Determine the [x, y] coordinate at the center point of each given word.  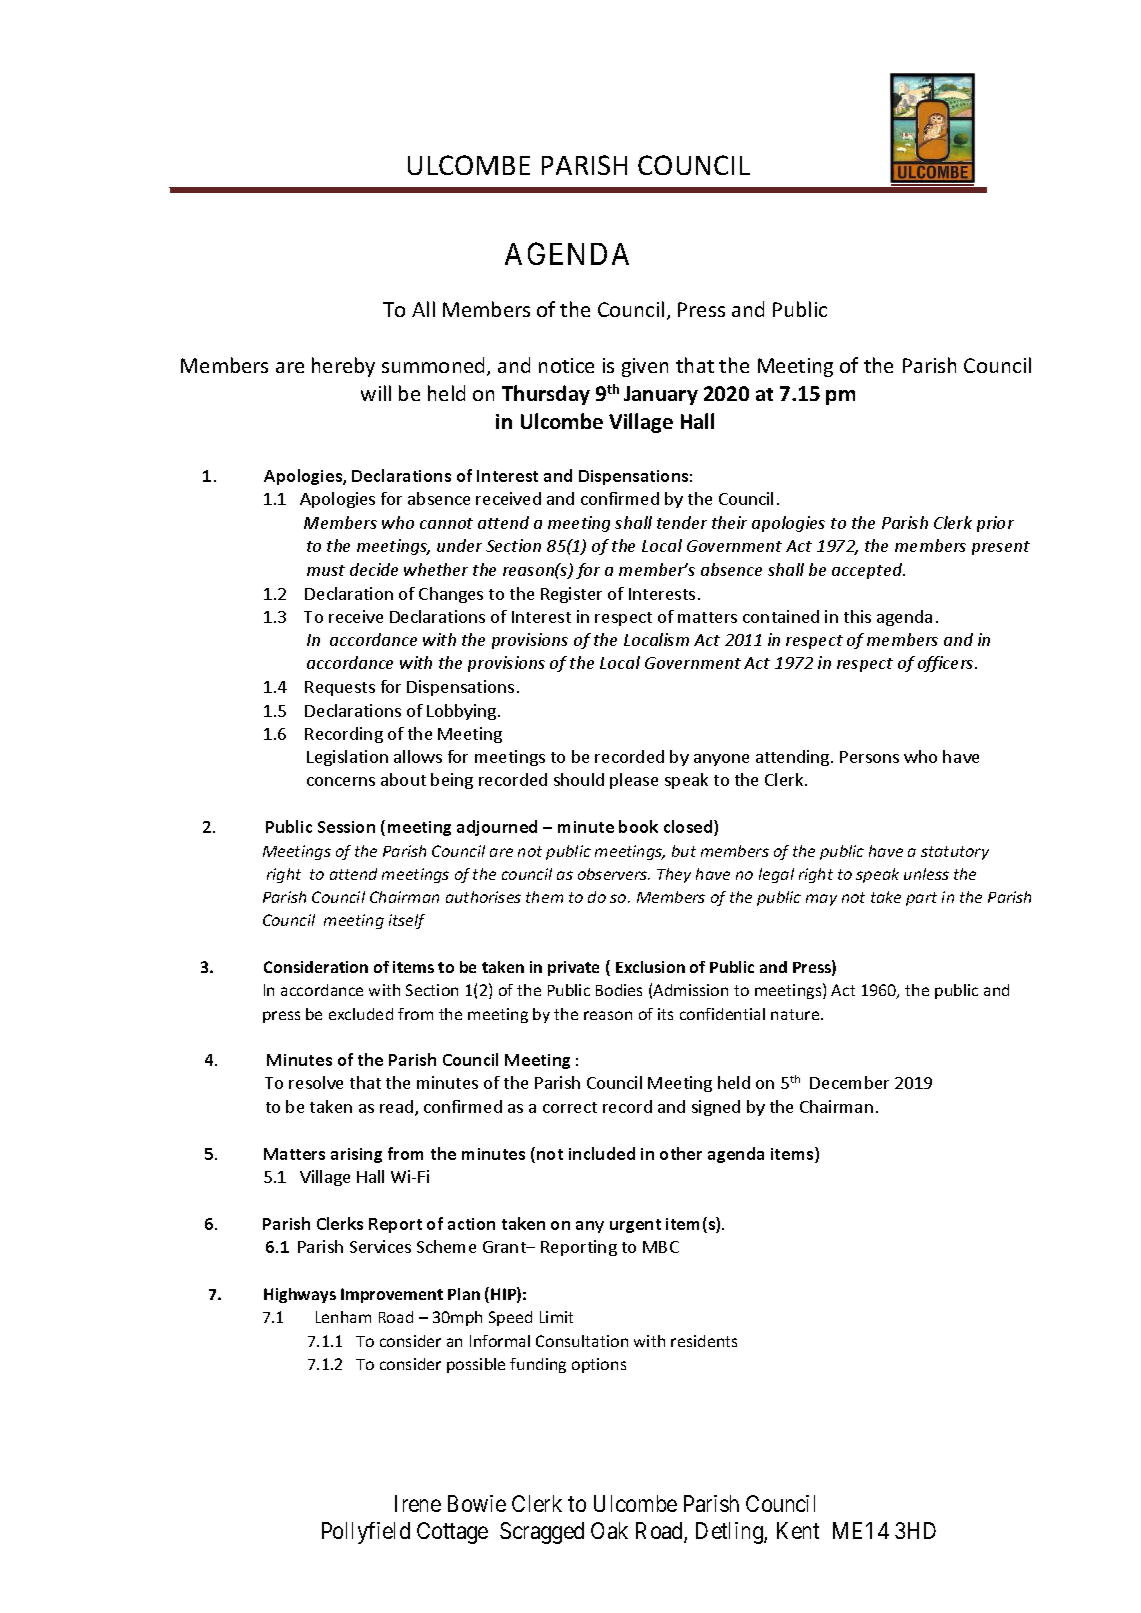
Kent [798, 1530]
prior [995, 524]
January [661, 395]
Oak [609, 1530]
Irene [418, 1503]
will [376, 393]
